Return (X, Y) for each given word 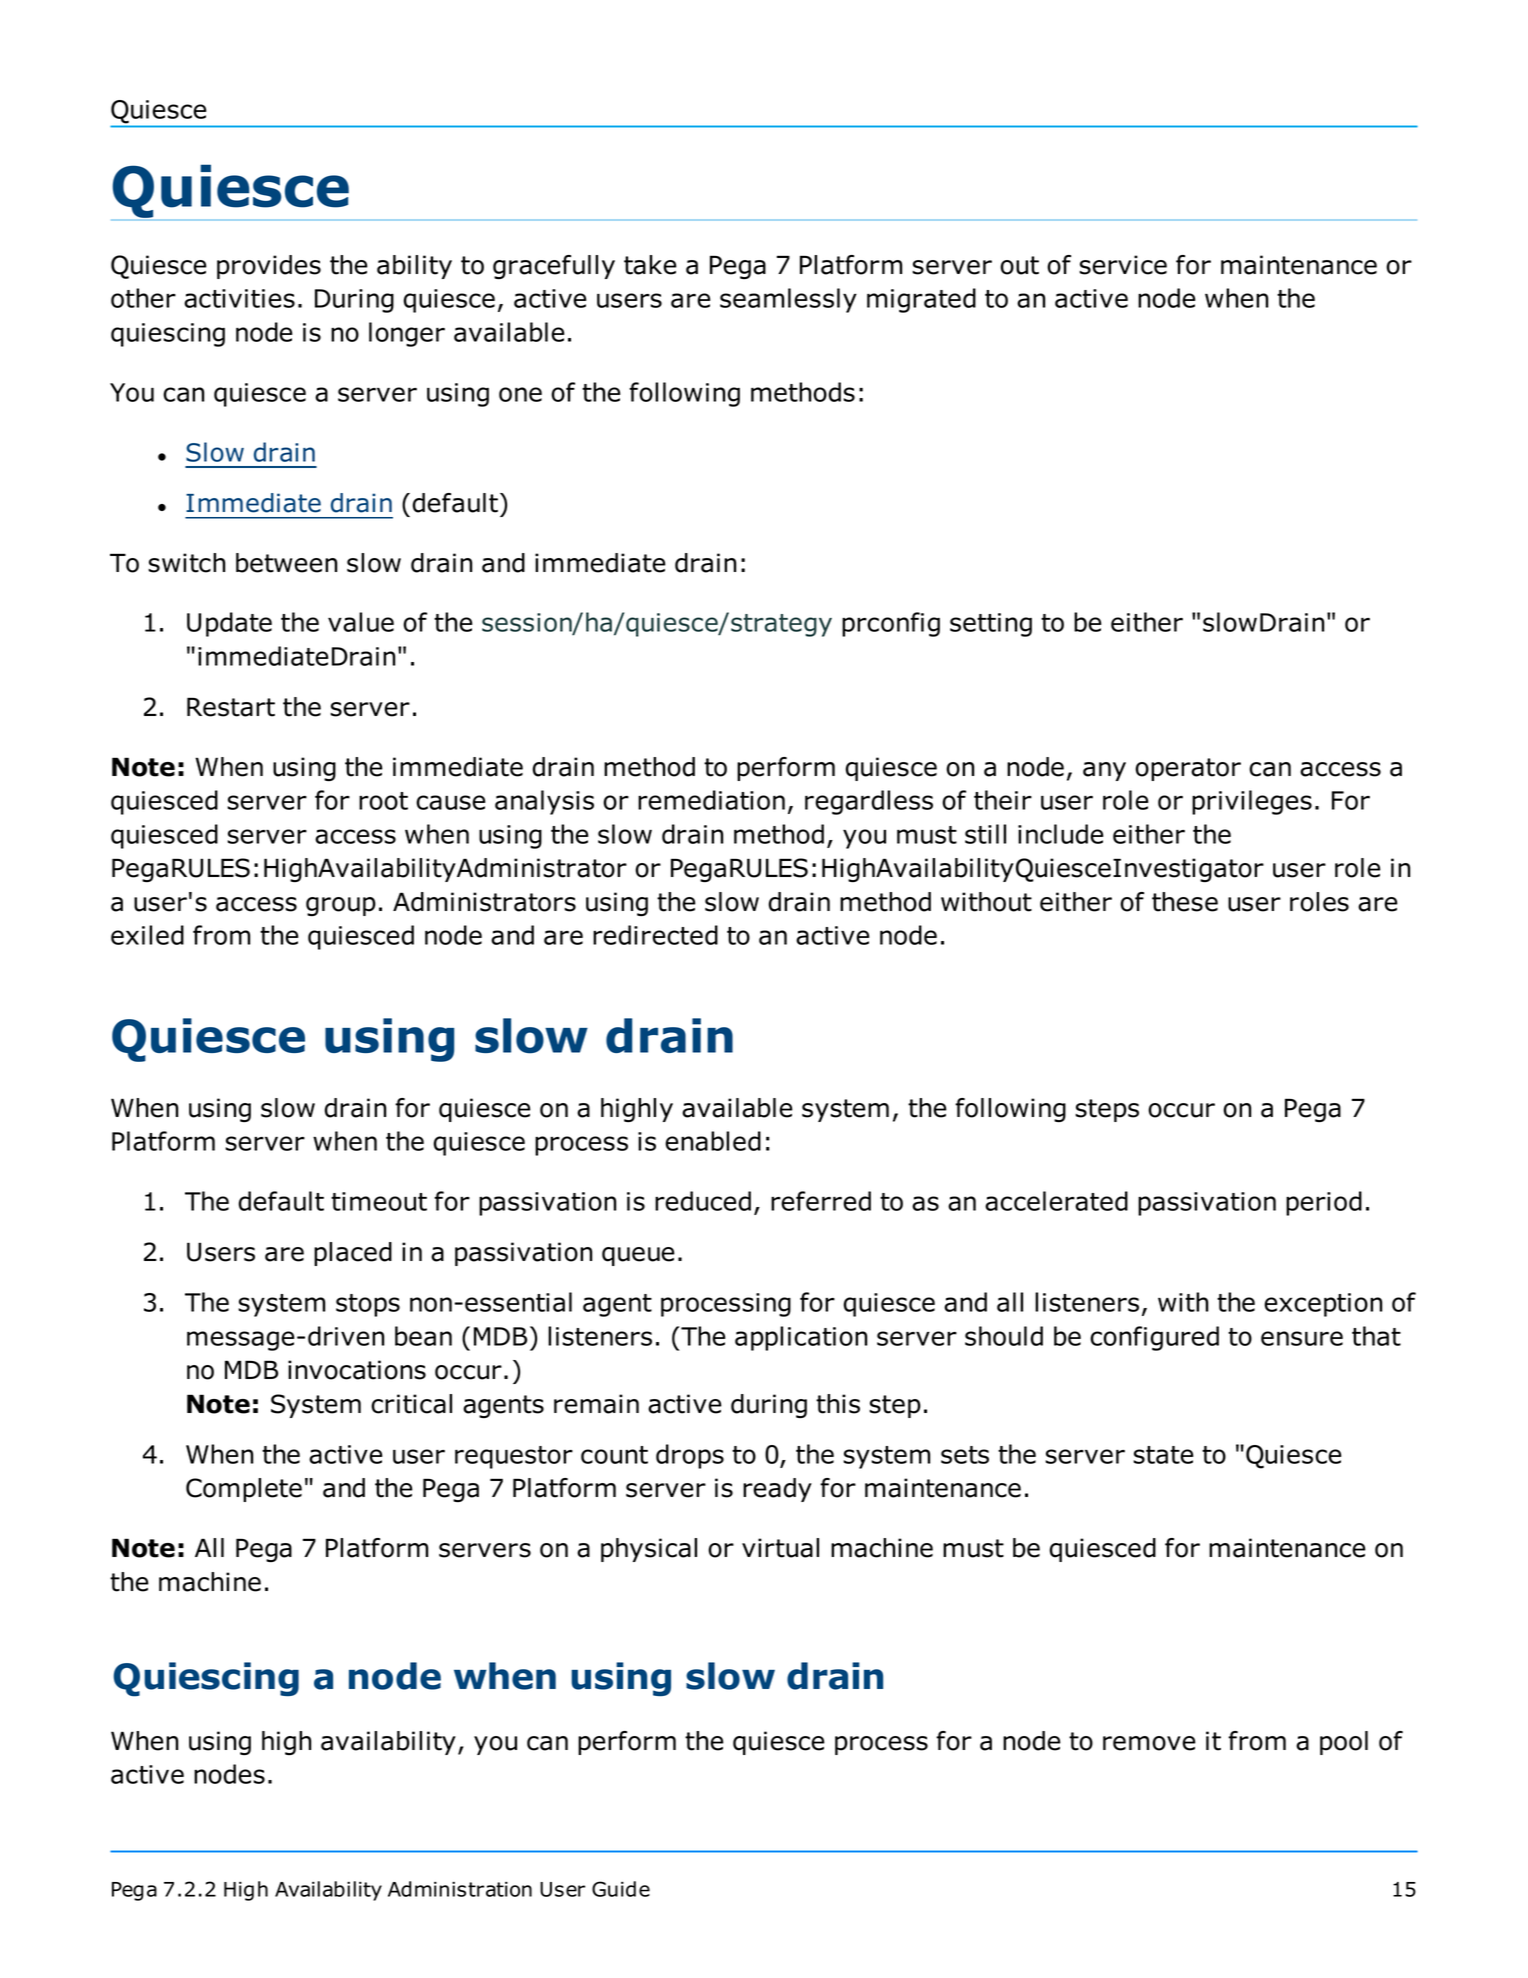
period (1324, 1203)
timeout (379, 1201)
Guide (621, 1889)
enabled (713, 1141)
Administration (460, 1889)
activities (239, 298)
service (1123, 265)
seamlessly (788, 300)
